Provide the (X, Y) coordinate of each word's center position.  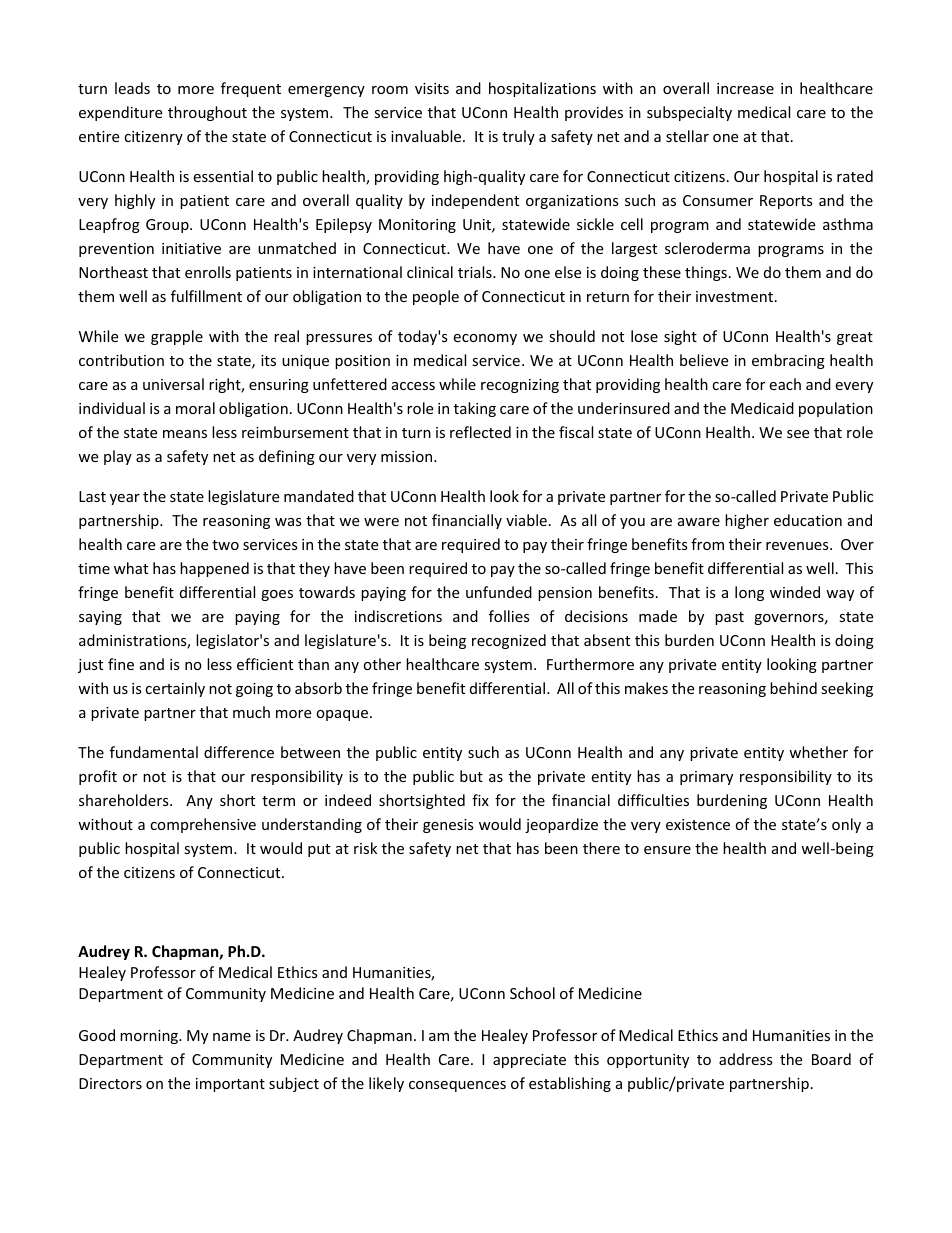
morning (150, 1037)
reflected (480, 432)
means (185, 434)
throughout (207, 113)
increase (745, 88)
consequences (457, 1086)
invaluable (427, 136)
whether (818, 752)
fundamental (154, 752)
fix (480, 800)
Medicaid (762, 408)
